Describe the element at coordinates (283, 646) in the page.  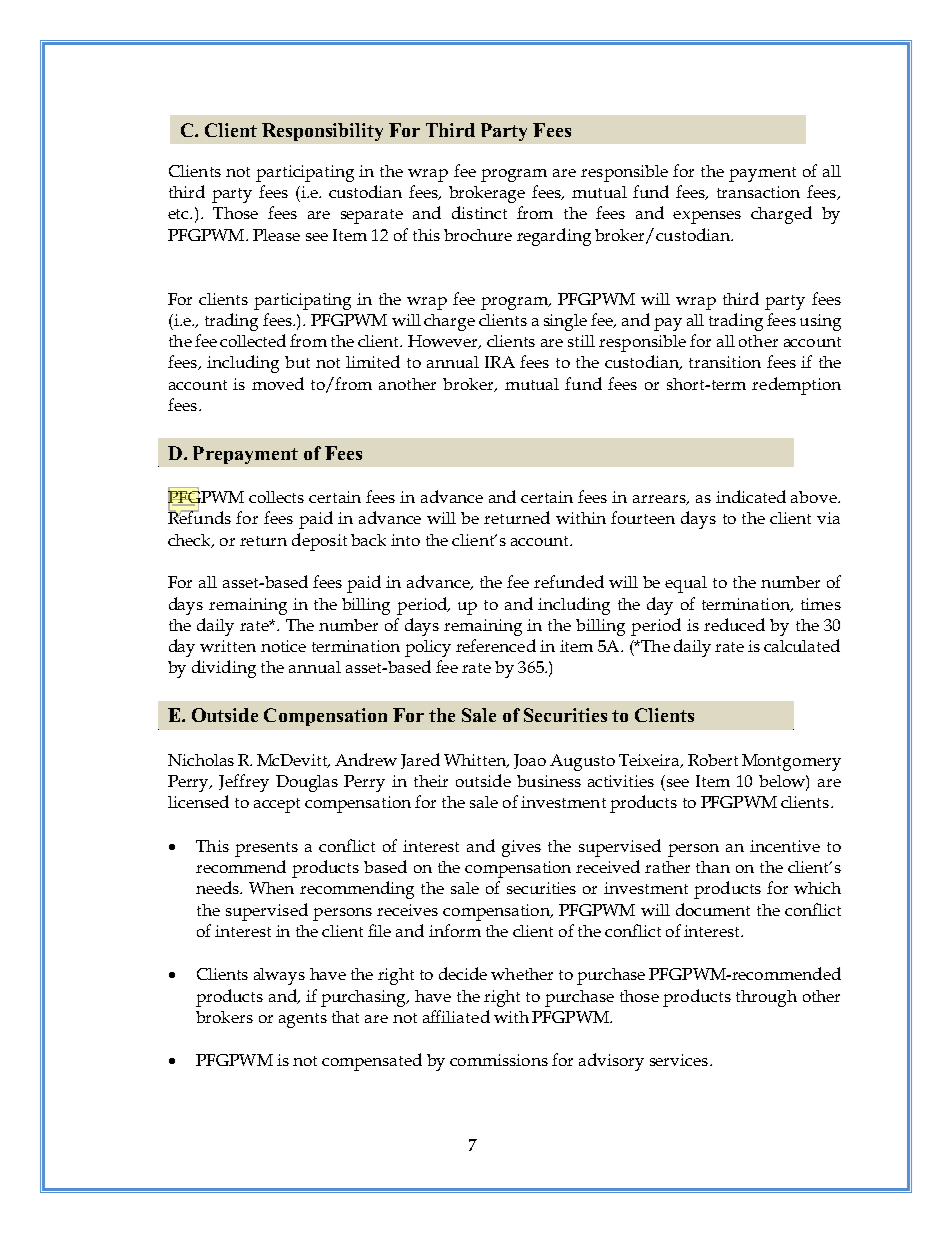
I see `notice` at that location.
